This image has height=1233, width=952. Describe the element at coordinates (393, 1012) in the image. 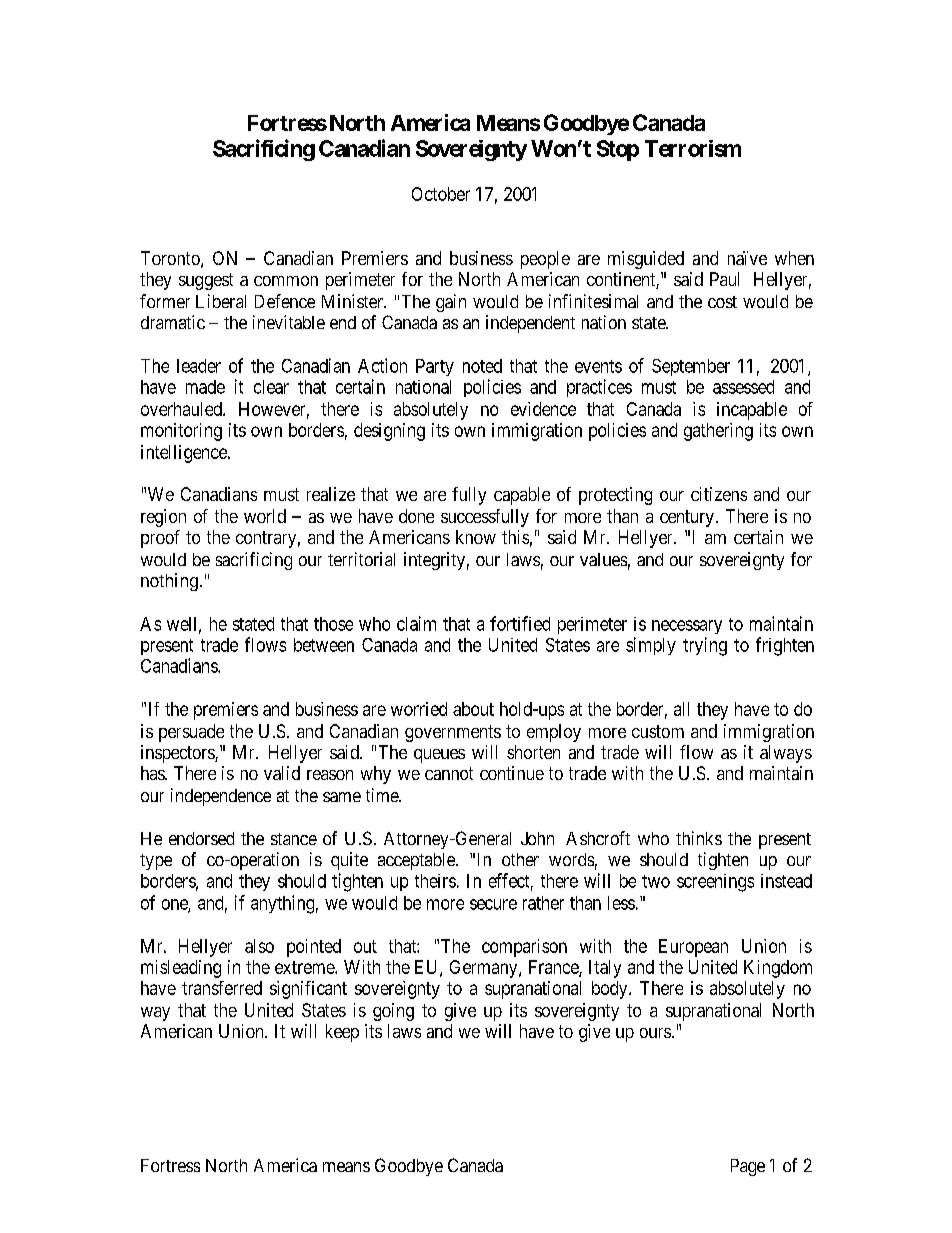

I see `going` at that location.
